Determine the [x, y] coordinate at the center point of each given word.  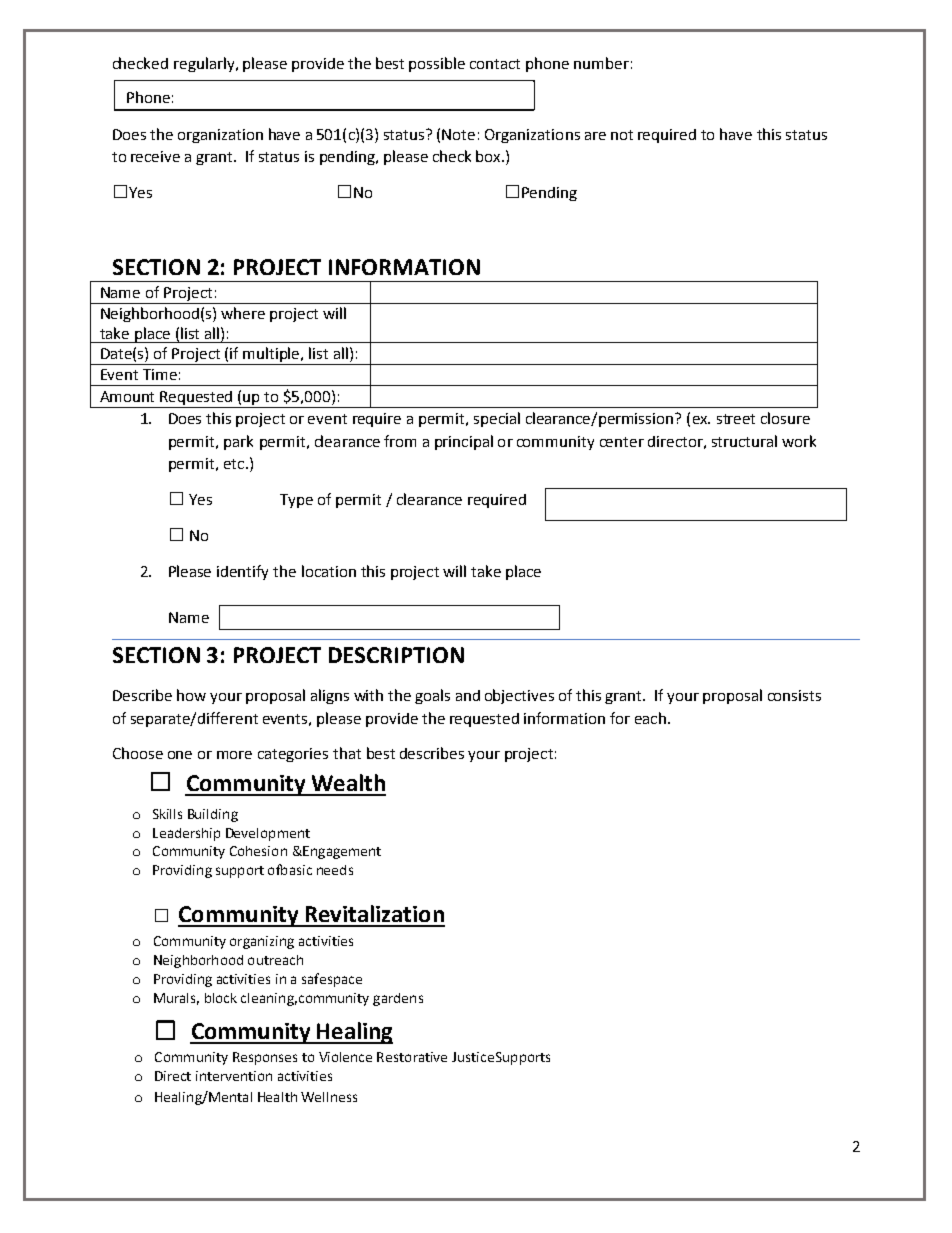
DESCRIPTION [396, 655]
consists [794, 695]
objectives [519, 696]
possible [437, 64]
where [243, 313]
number [601, 63]
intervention [234, 1076]
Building [213, 815]
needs [335, 870]
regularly [205, 64]
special [497, 419]
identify [242, 572]
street [736, 419]
